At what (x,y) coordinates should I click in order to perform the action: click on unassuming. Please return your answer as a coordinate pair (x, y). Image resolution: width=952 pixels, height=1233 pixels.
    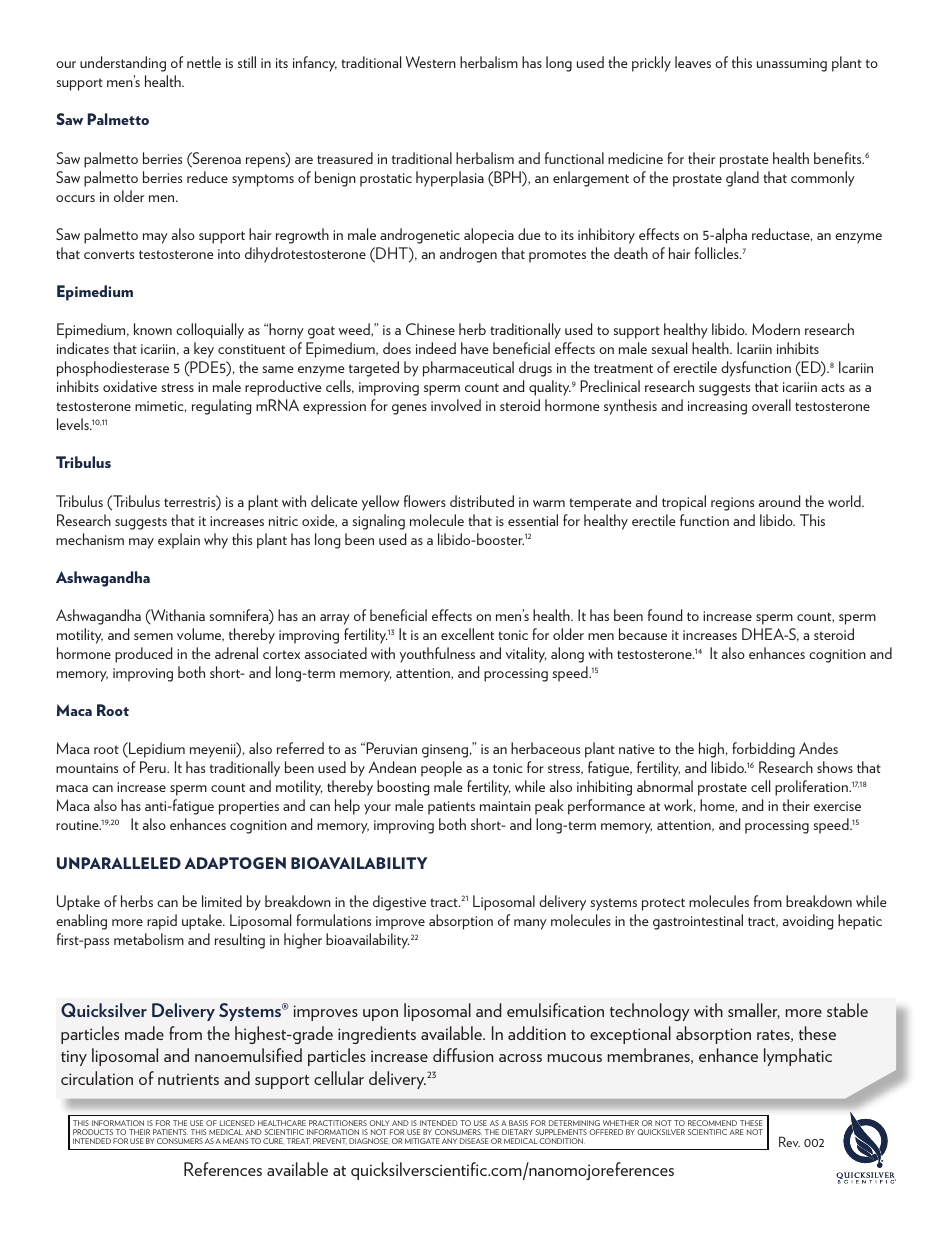
    Looking at the image, I should click on (792, 65).
